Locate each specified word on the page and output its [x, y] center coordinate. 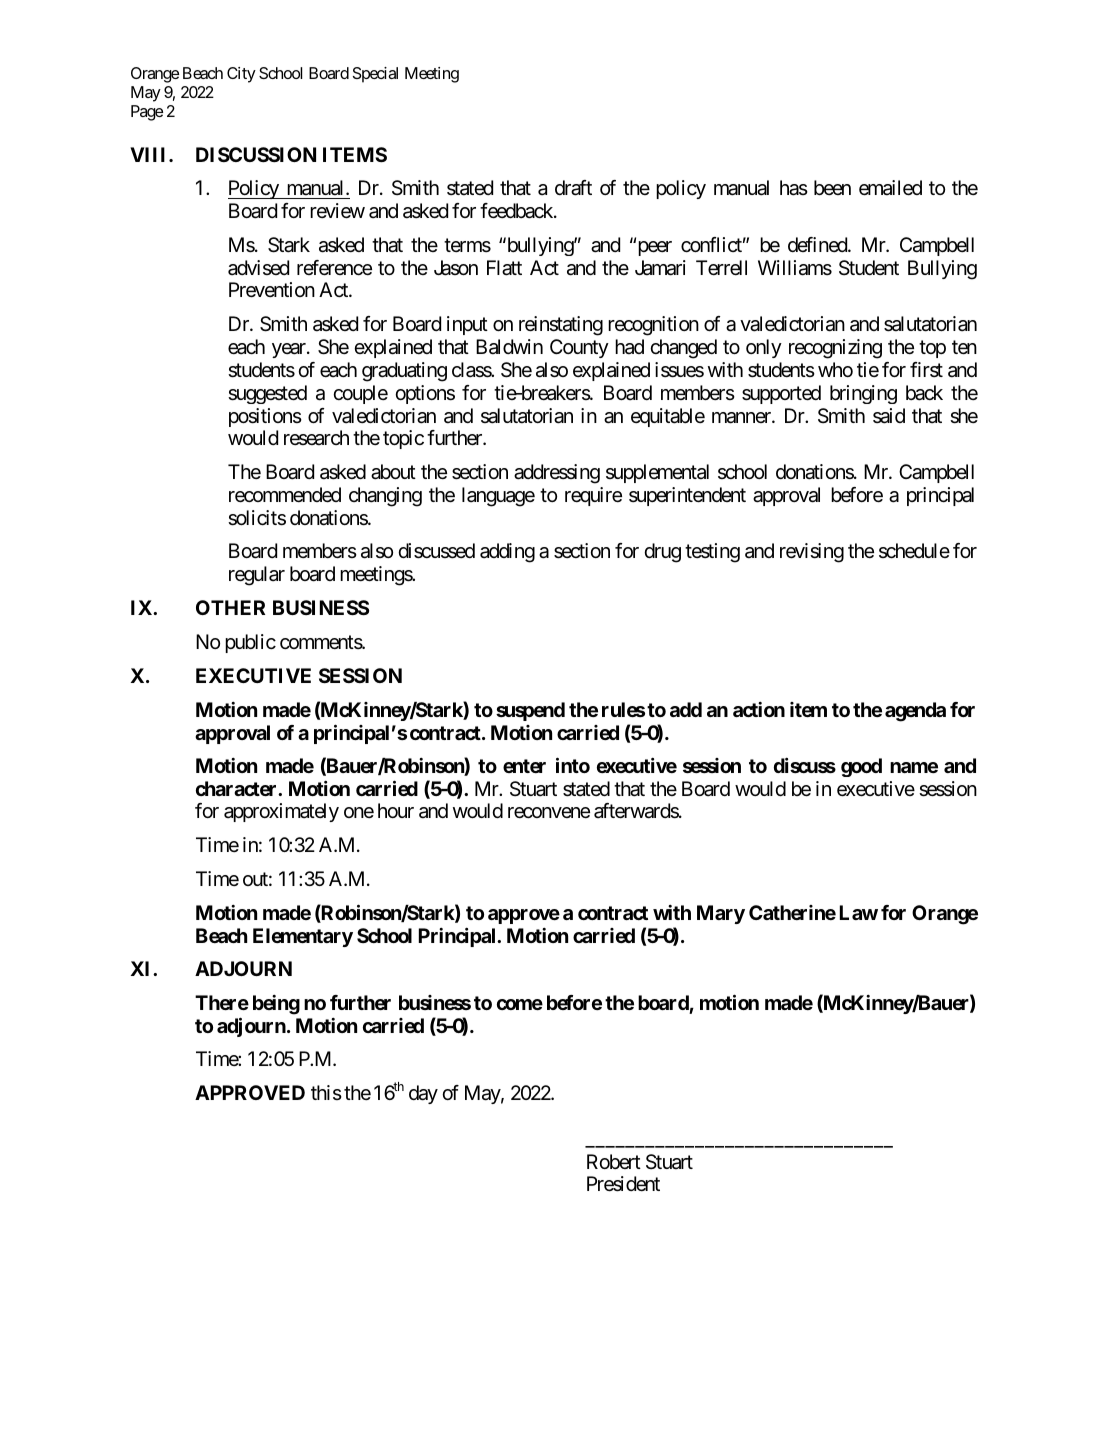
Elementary [303, 937]
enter [524, 766]
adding [507, 553]
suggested [267, 394]
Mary [721, 914]
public [250, 643]
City [241, 75]
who [835, 369]
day [423, 1094]
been [832, 187]
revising [812, 553]
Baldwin [509, 347]
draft [573, 188]
